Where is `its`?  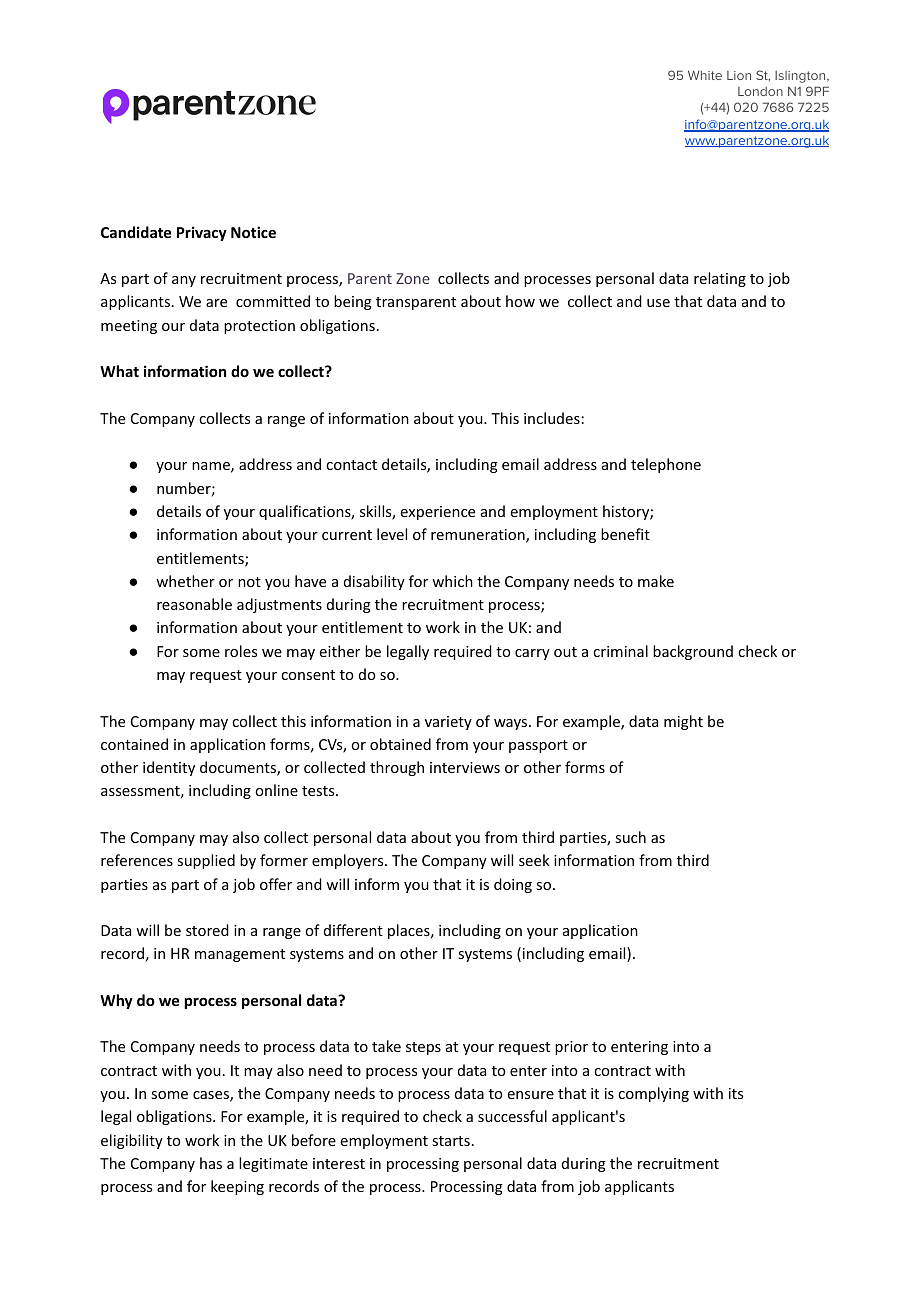 its is located at coordinates (736, 1093).
